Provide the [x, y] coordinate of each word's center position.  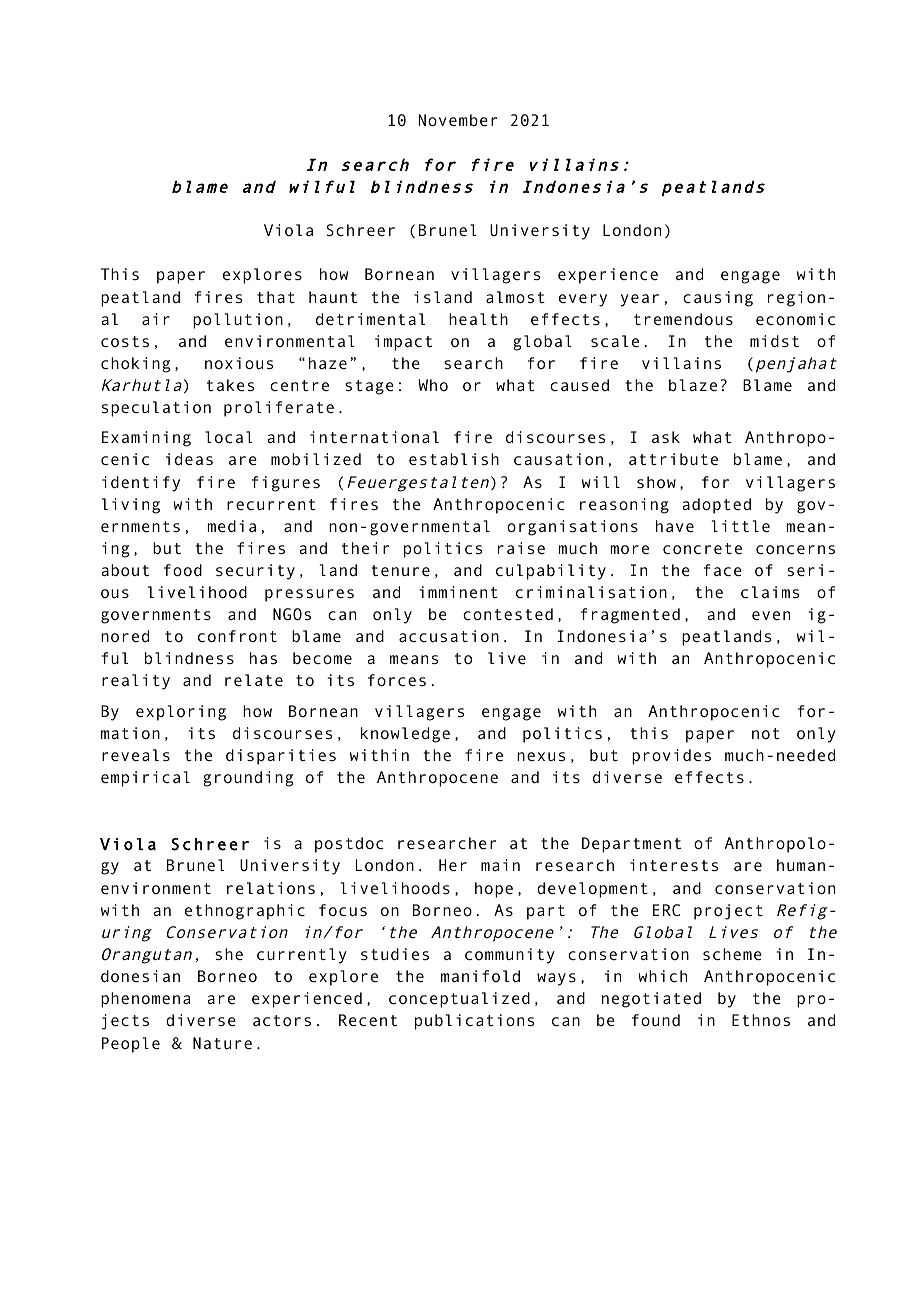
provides [671, 757]
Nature [222, 1043]
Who [433, 385]
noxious [239, 363]
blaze [693, 385]
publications [474, 1022]
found [656, 1020]
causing [718, 299]
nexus [541, 757]
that [276, 297]
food [183, 570]
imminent [459, 592]
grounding [248, 779]
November [457, 120]
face [723, 570]
